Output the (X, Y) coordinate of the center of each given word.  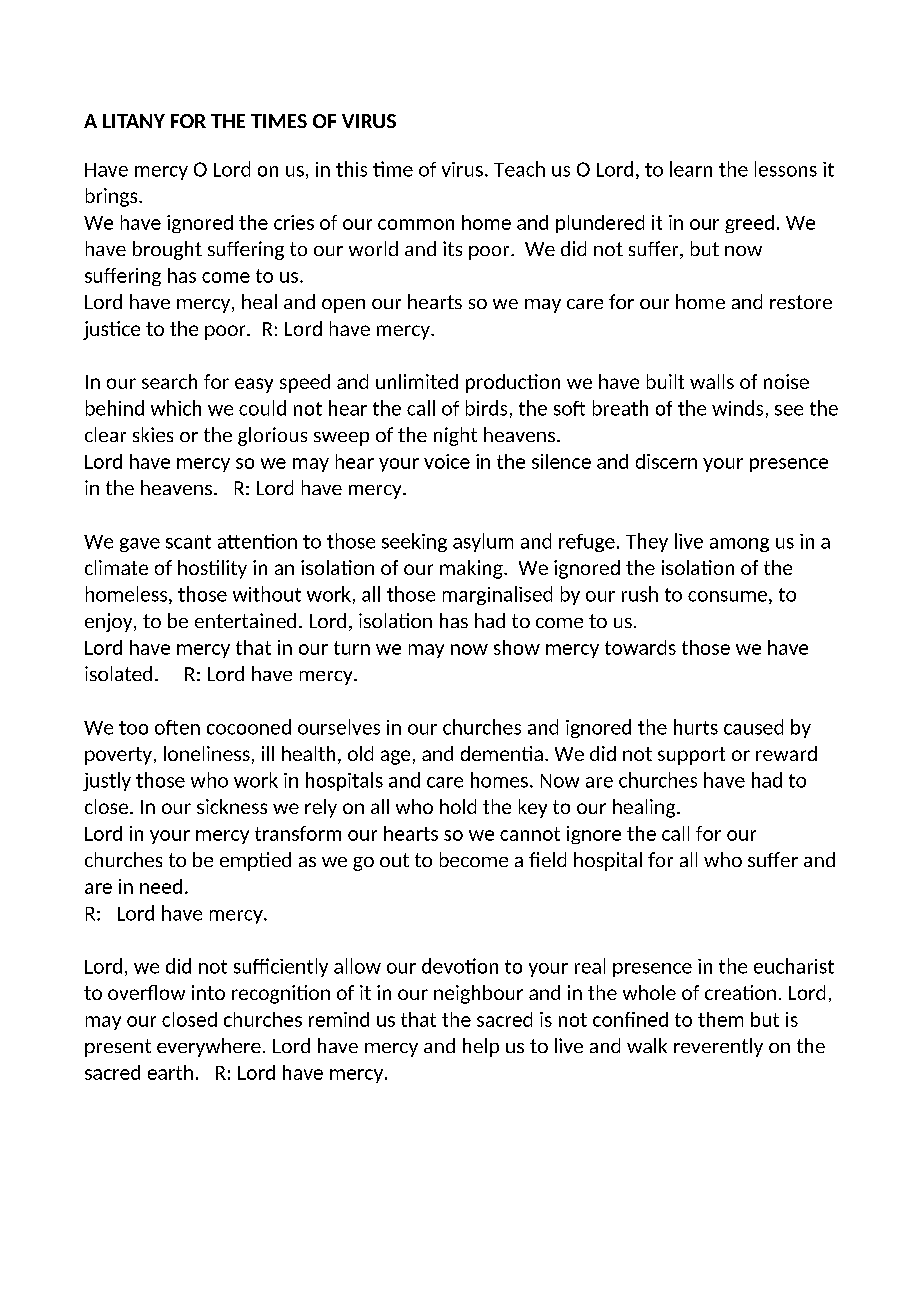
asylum (483, 542)
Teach (519, 169)
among (739, 545)
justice (111, 330)
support (691, 756)
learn (691, 169)
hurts (696, 727)
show (517, 647)
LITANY (134, 121)
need (161, 886)
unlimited (417, 381)
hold (458, 806)
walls (712, 381)
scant (188, 542)
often (177, 727)
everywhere (209, 1047)
